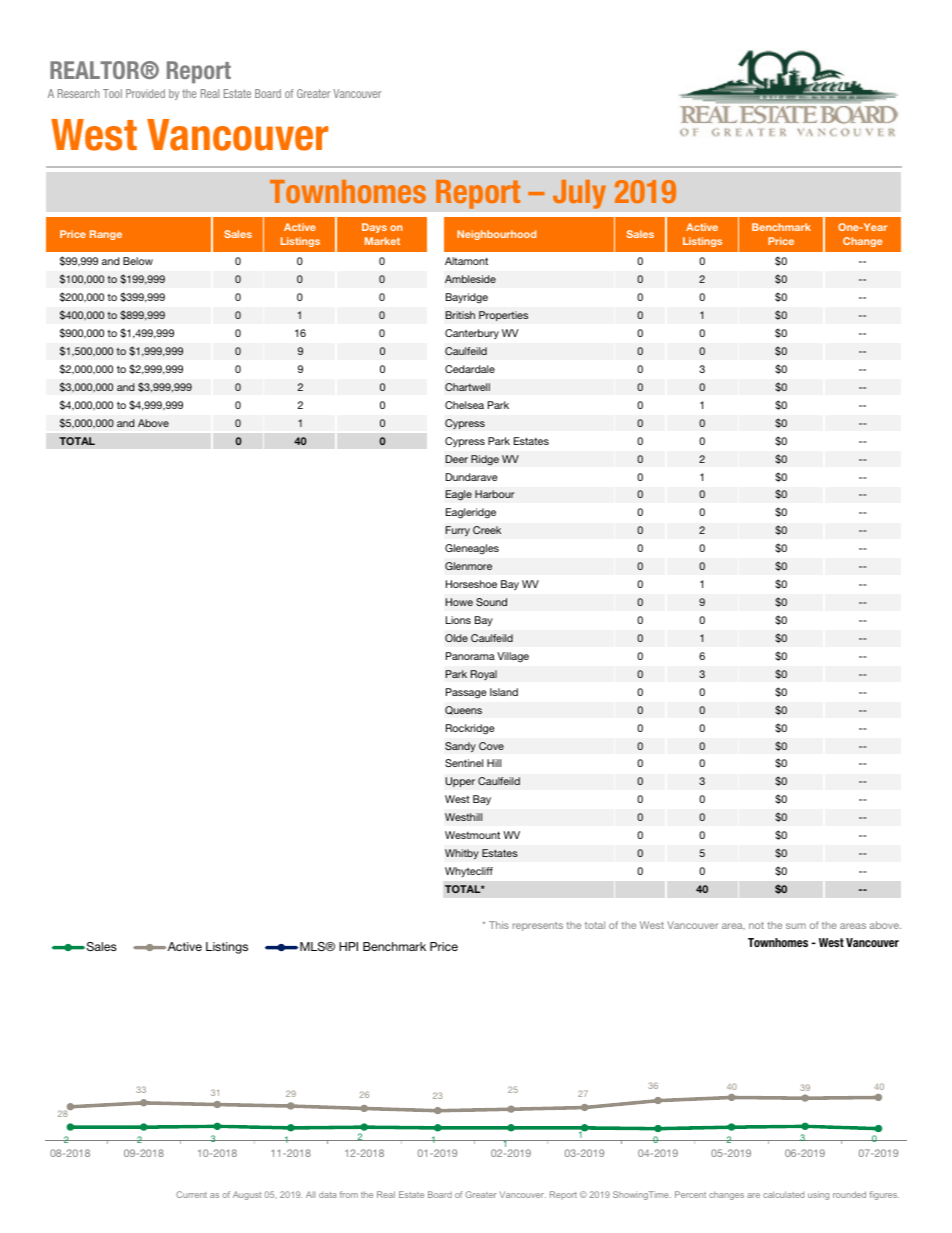  What do you see at coordinates (460, 747) in the image?
I see `Sandy` at bounding box center [460, 747].
